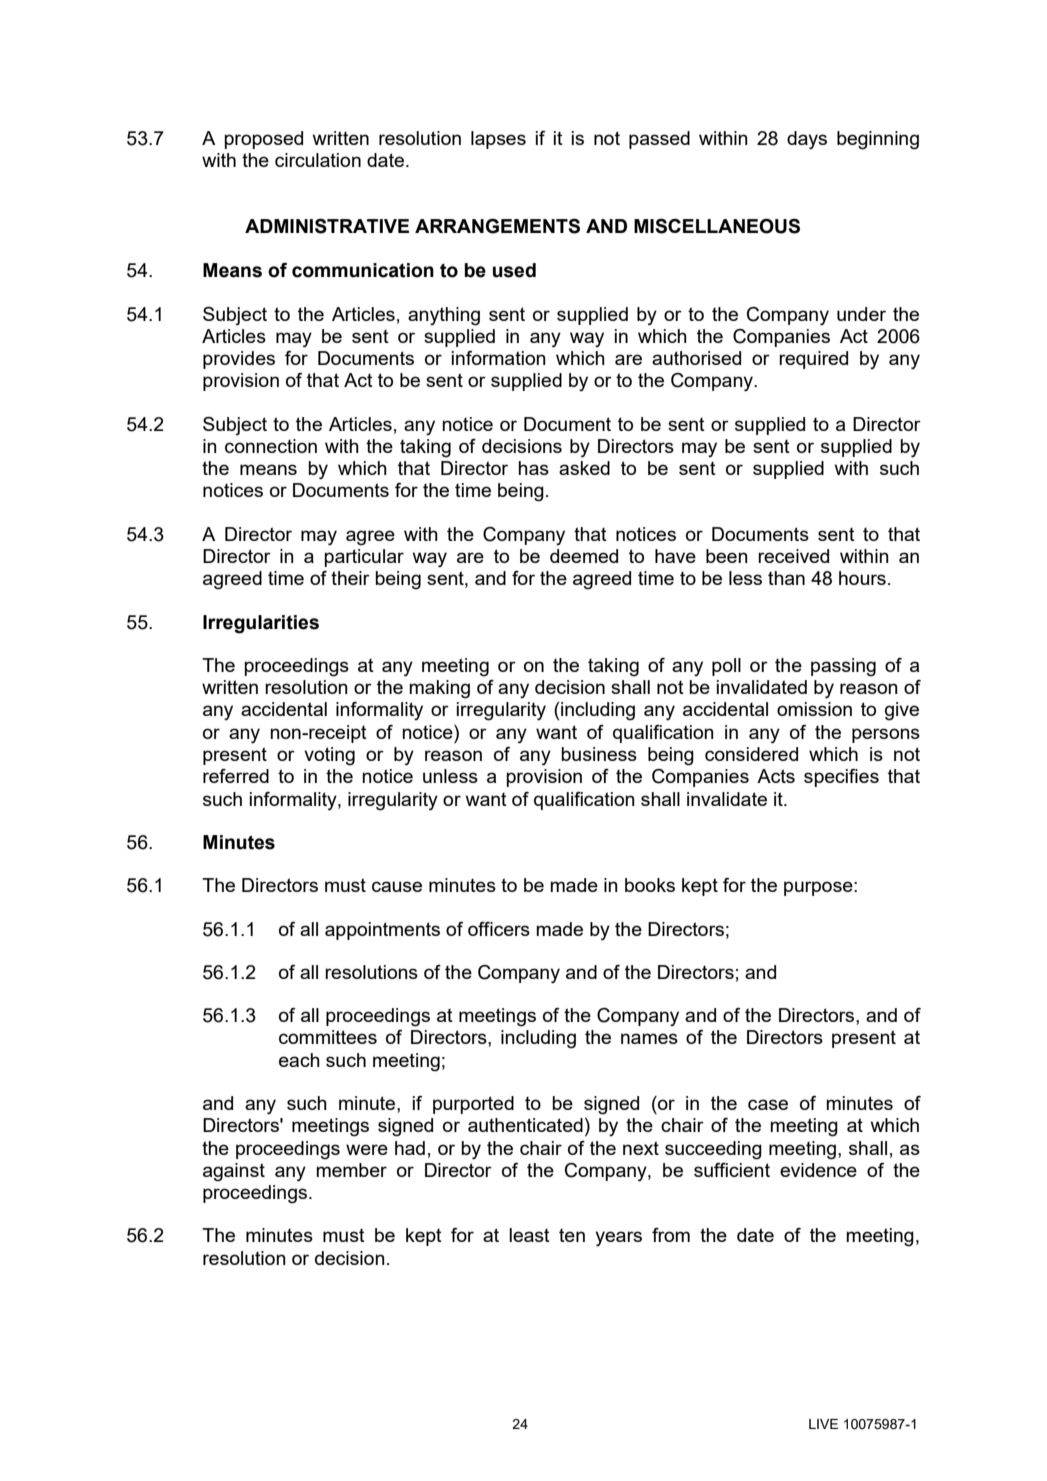 This image has height=1481, width=1047. Describe the element at coordinates (350, 578) in the image. I see `their` at that location.
